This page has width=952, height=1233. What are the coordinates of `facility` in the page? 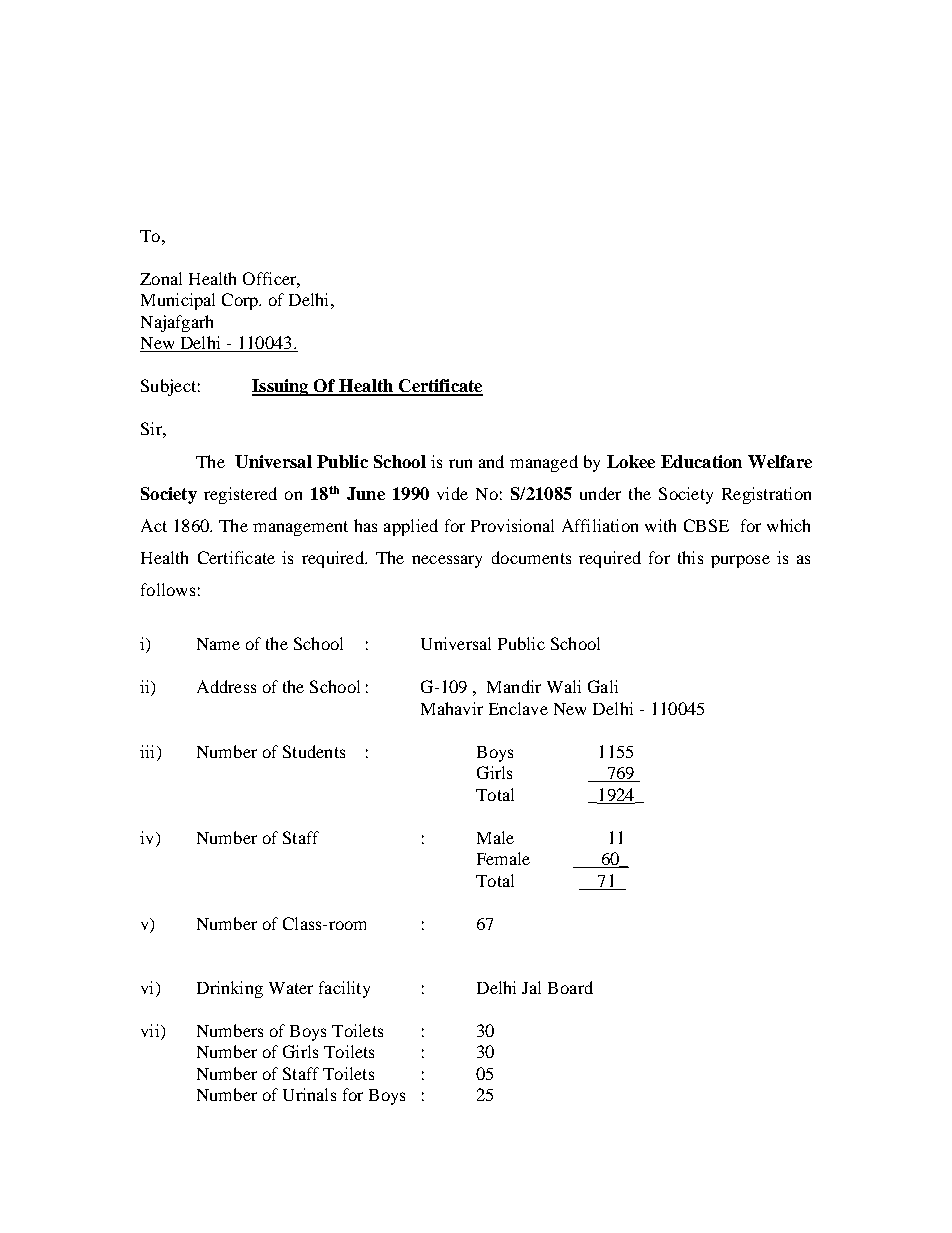 It's located at (344, 989).
